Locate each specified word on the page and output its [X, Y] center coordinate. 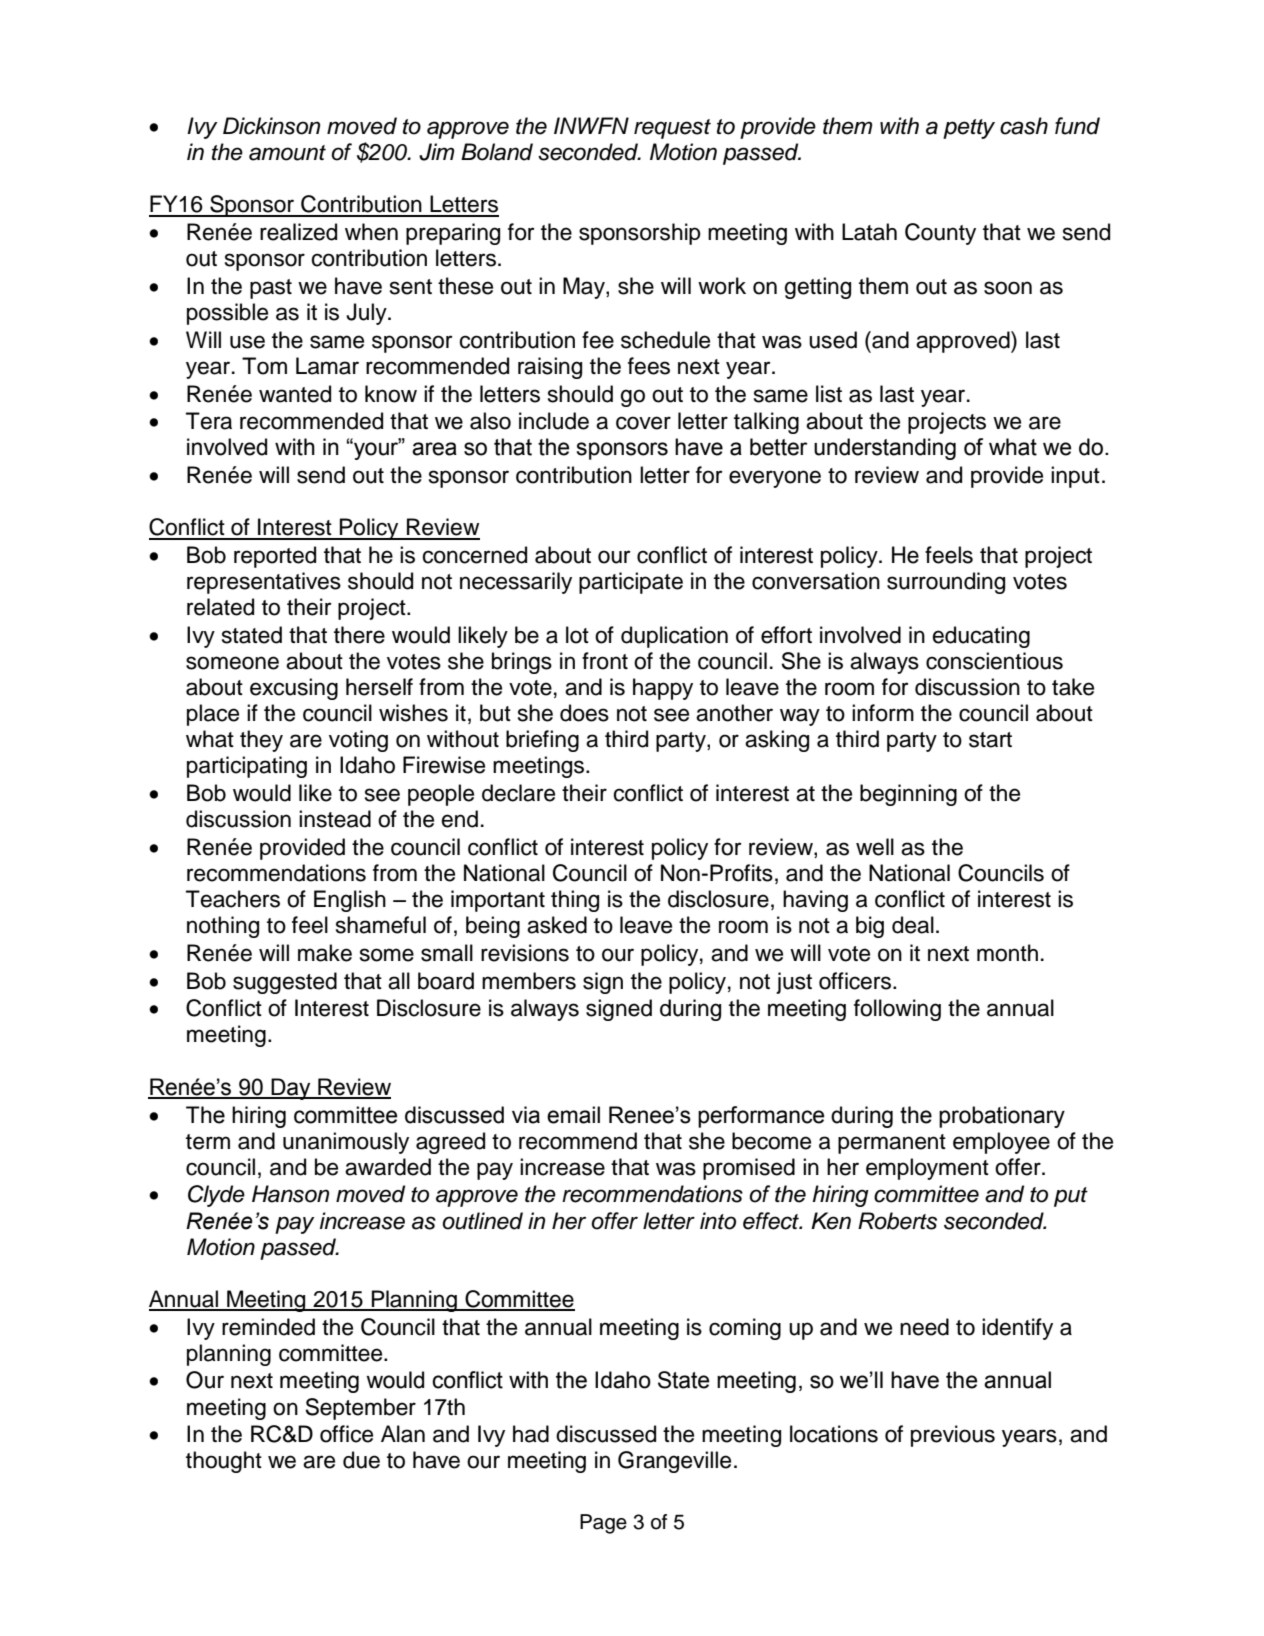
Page [603, 1524]
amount [287, 153]
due [361, 1460]
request [672, 129]
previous [953, 1436]
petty [969, 129]
